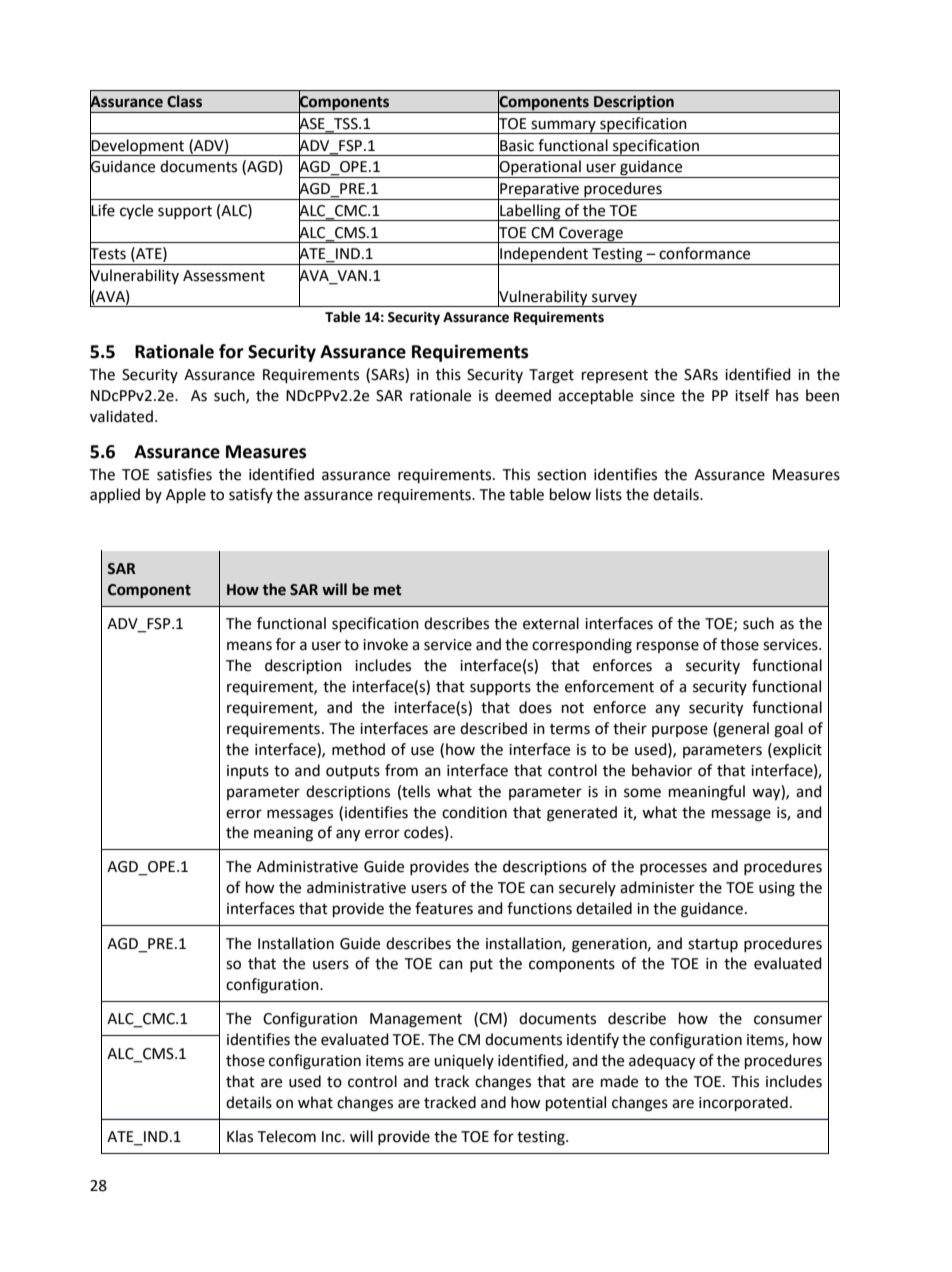 Image resolution: width=952 pixels, height=1272 pixels. What do you see at coordinates (523, 395) in the document?
I see `deemed` at bounding box center [523, 395].
